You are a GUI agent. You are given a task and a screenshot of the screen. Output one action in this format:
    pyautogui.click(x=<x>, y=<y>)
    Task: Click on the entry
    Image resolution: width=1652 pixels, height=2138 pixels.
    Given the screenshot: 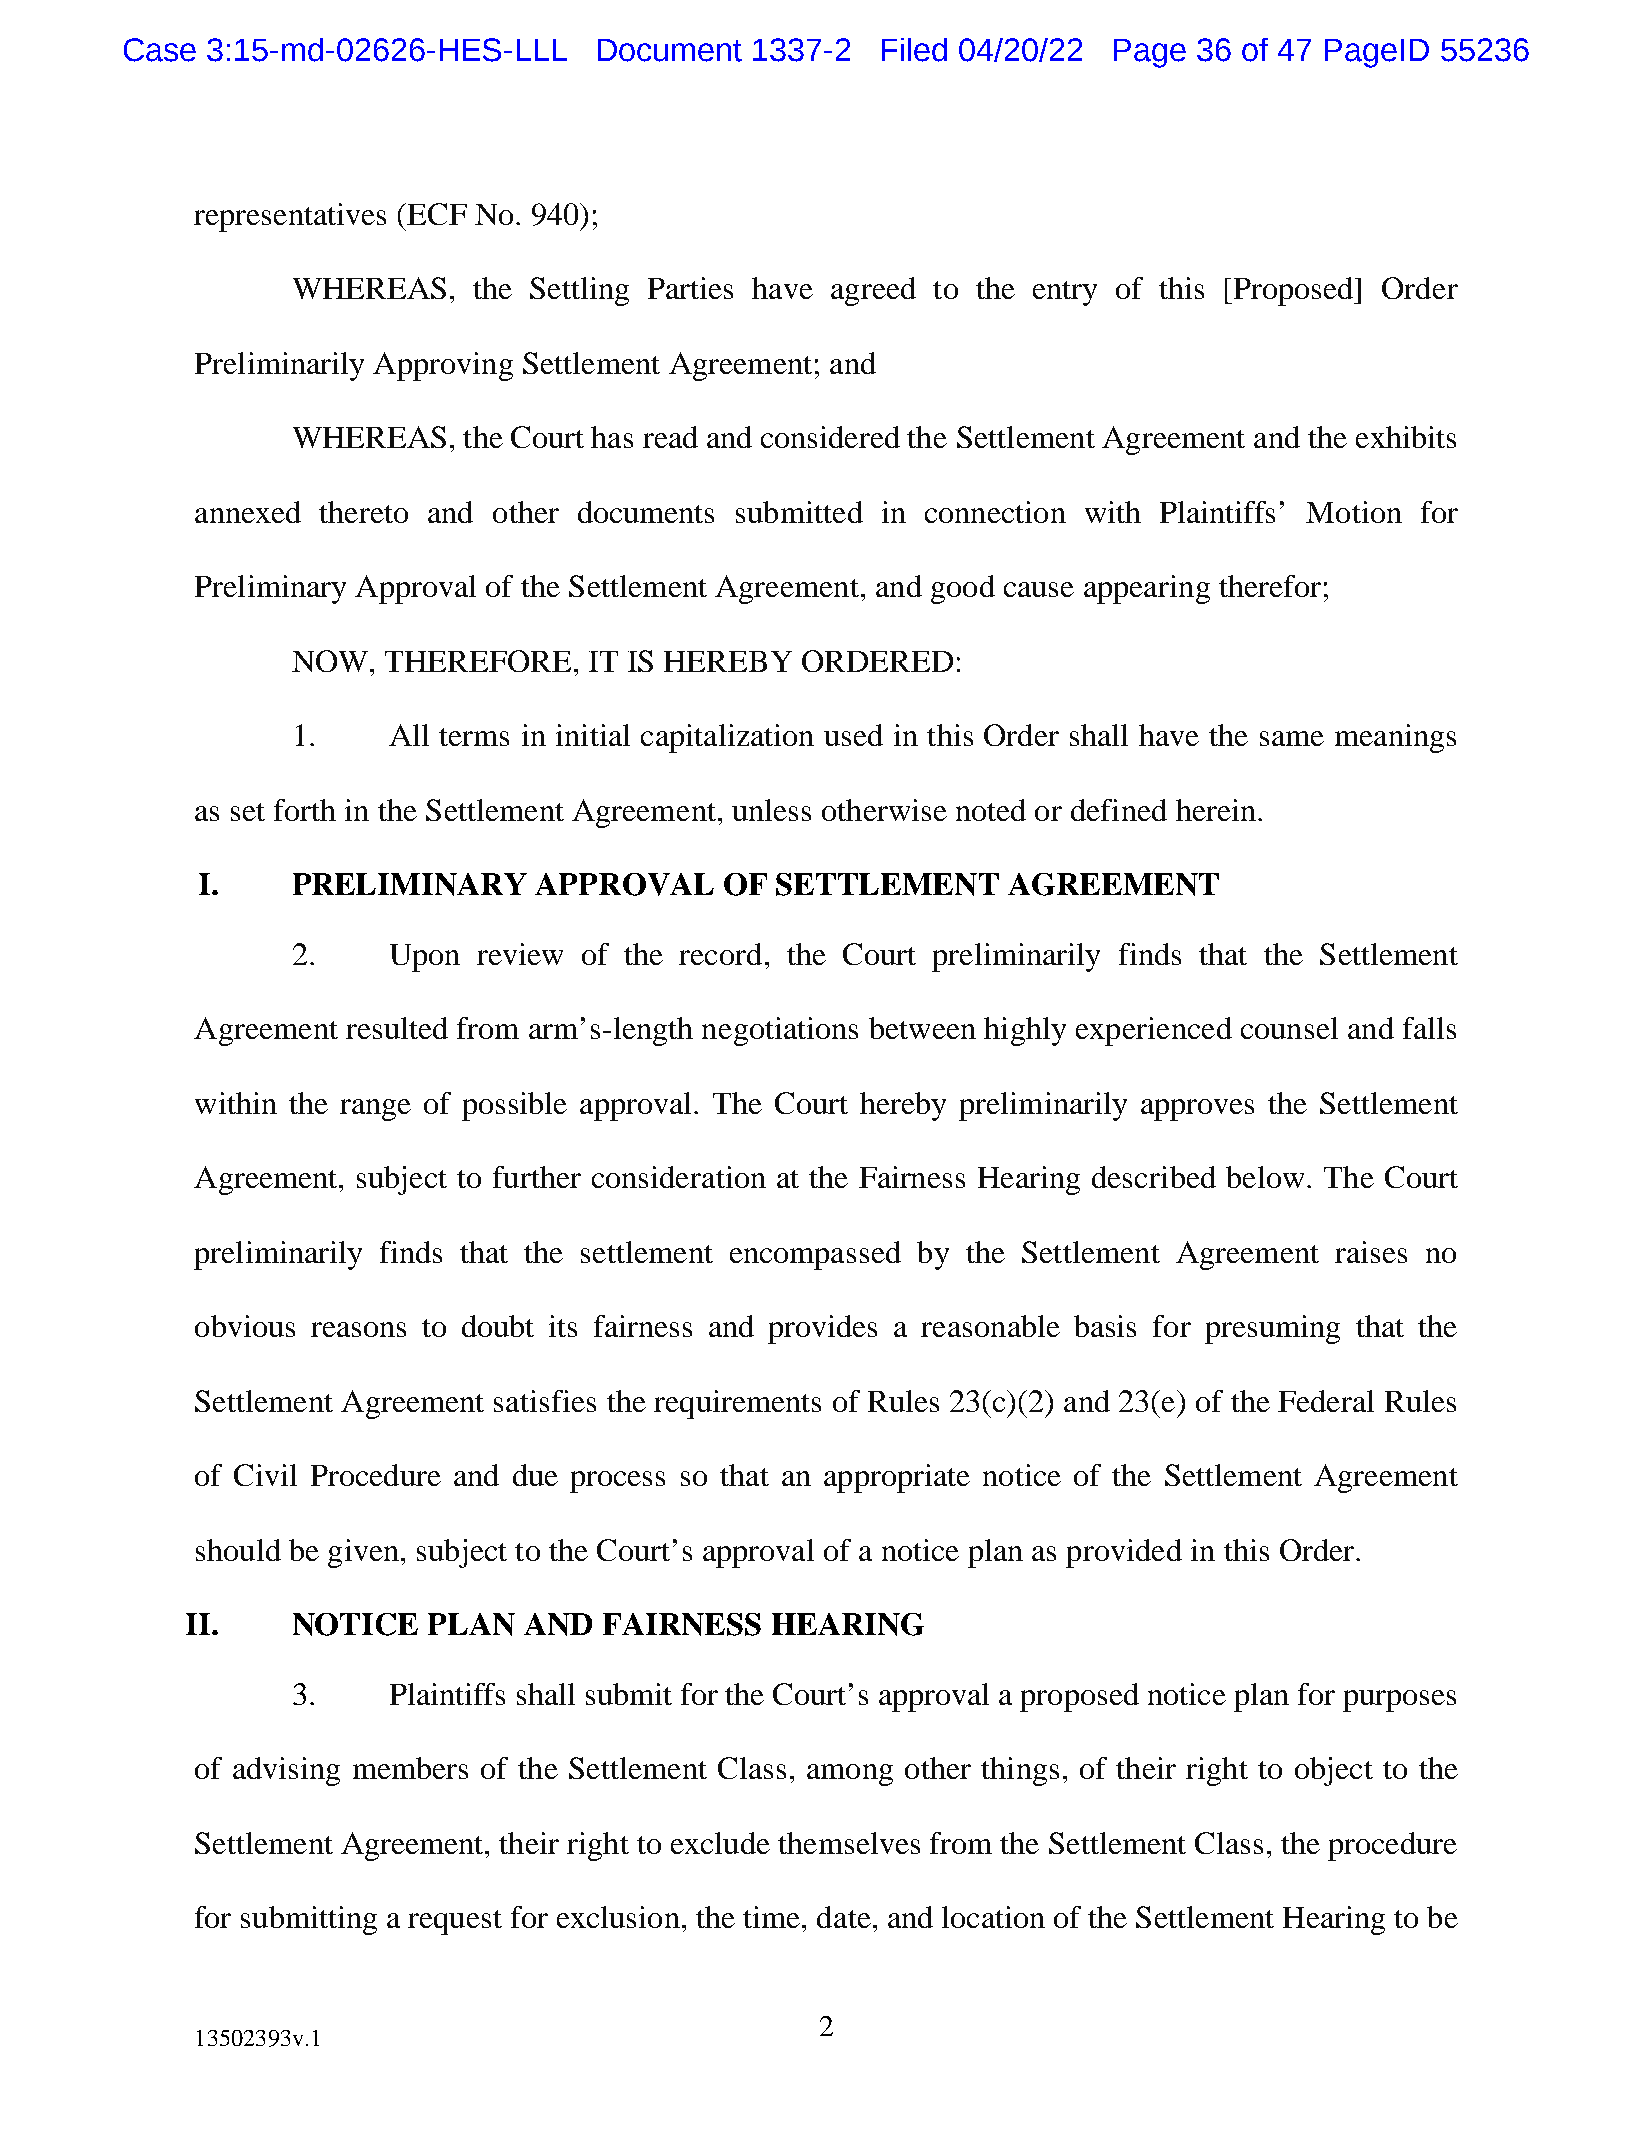 What is the action you would take?
    pyautogui.click(x=1065, y=293)
